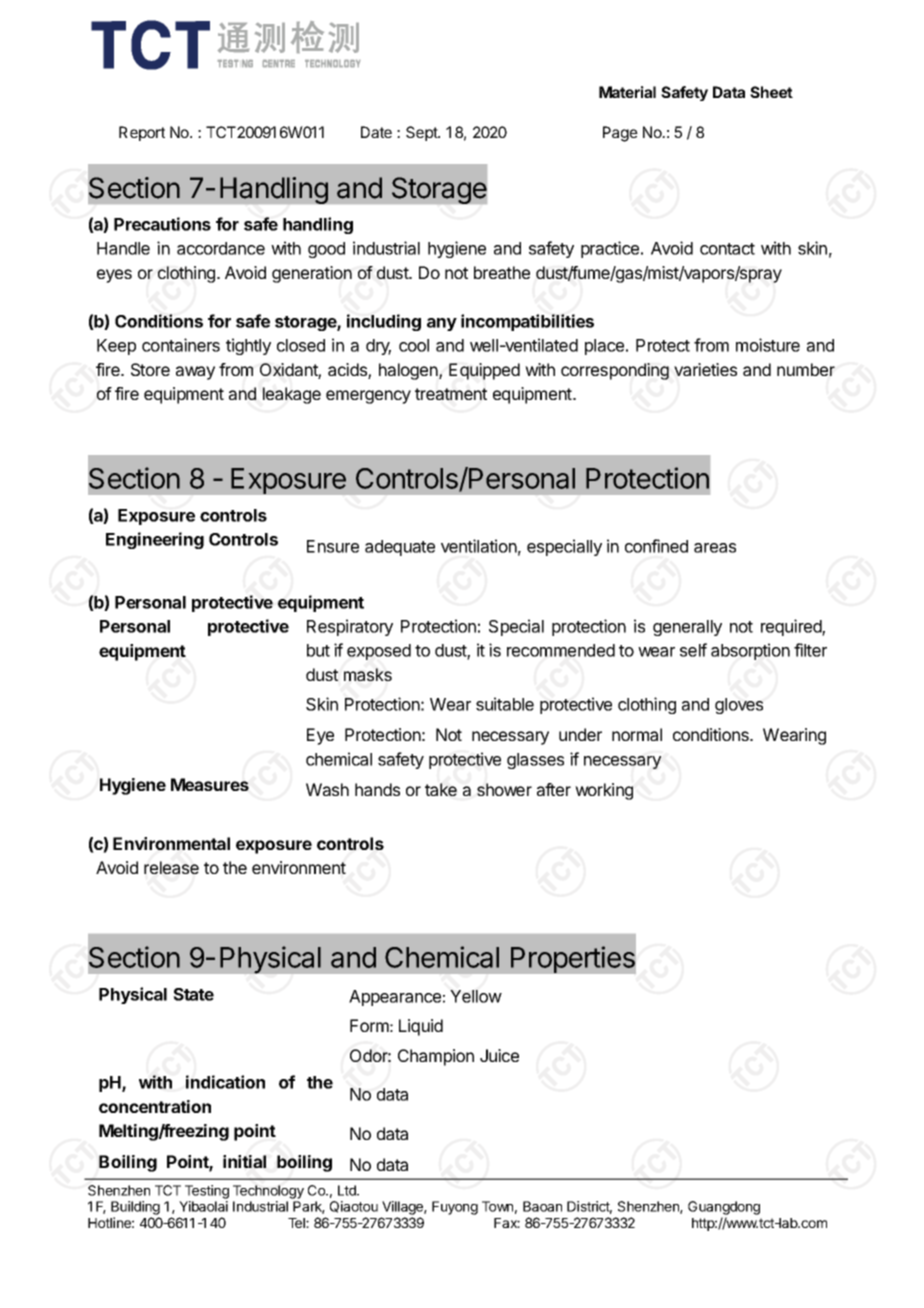 Image resolution: width=924 pixels, height=1308 pixels. What do you see at coordinates (142, 133) in the screenshot?
I see `Report` at bounding box center [142, 133].
